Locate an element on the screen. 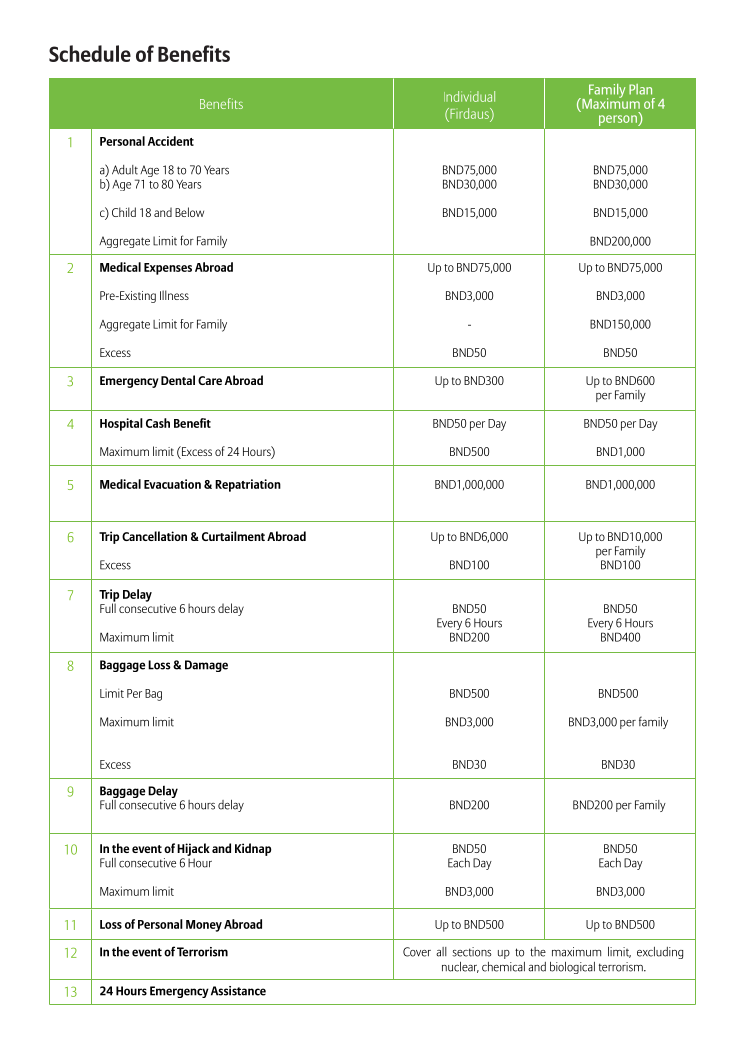 This screenshot has width=745, height=1057. Accident is located at coordinates (171, 141).
